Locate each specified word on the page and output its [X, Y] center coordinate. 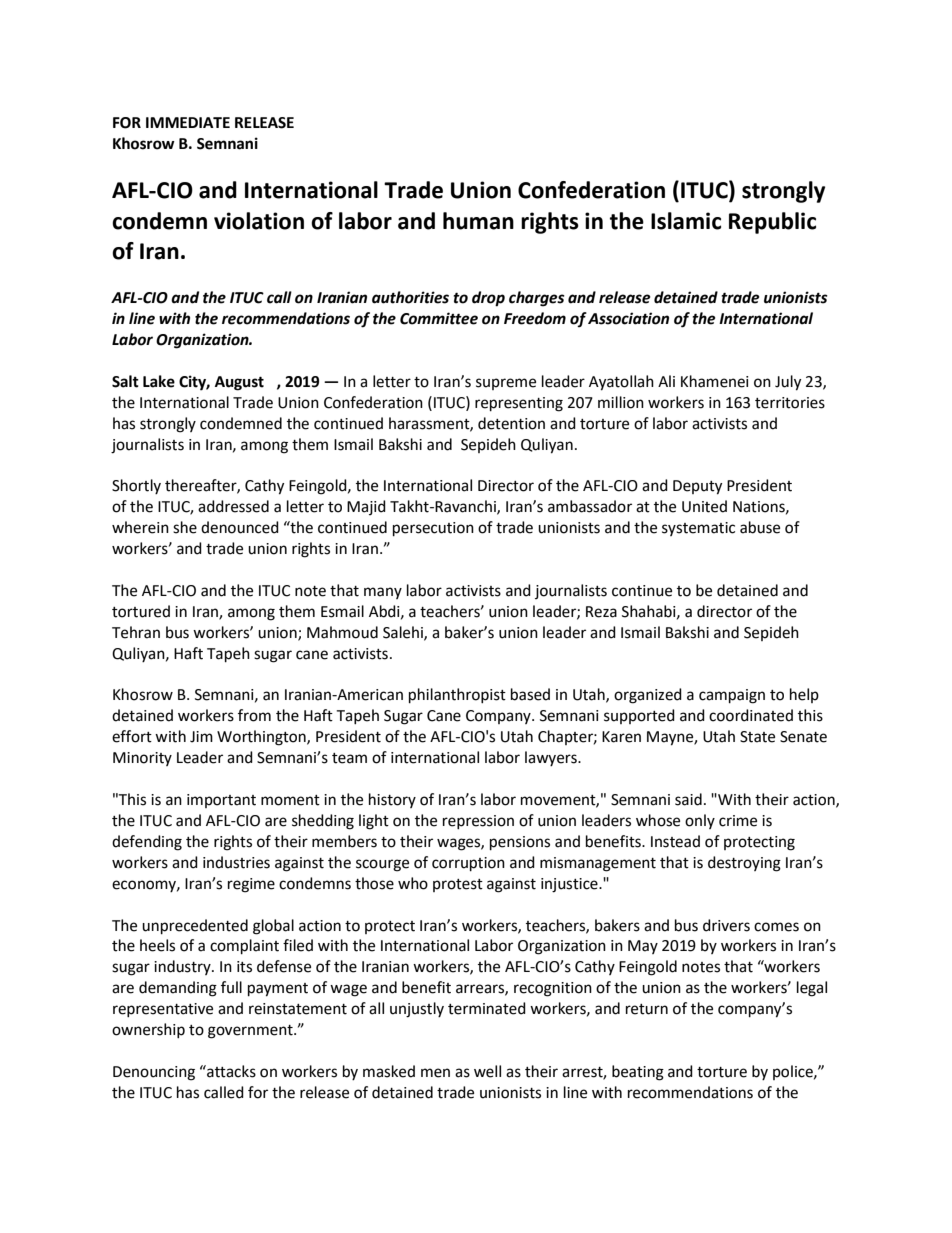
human [478, 221]
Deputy [697, 487]
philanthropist [457, 696]
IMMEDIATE [188, 122]
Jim [201, 737]
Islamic [686, 221]
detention [511, 423]
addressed [233, 506]
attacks [230, 1071]
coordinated [751, 715]
